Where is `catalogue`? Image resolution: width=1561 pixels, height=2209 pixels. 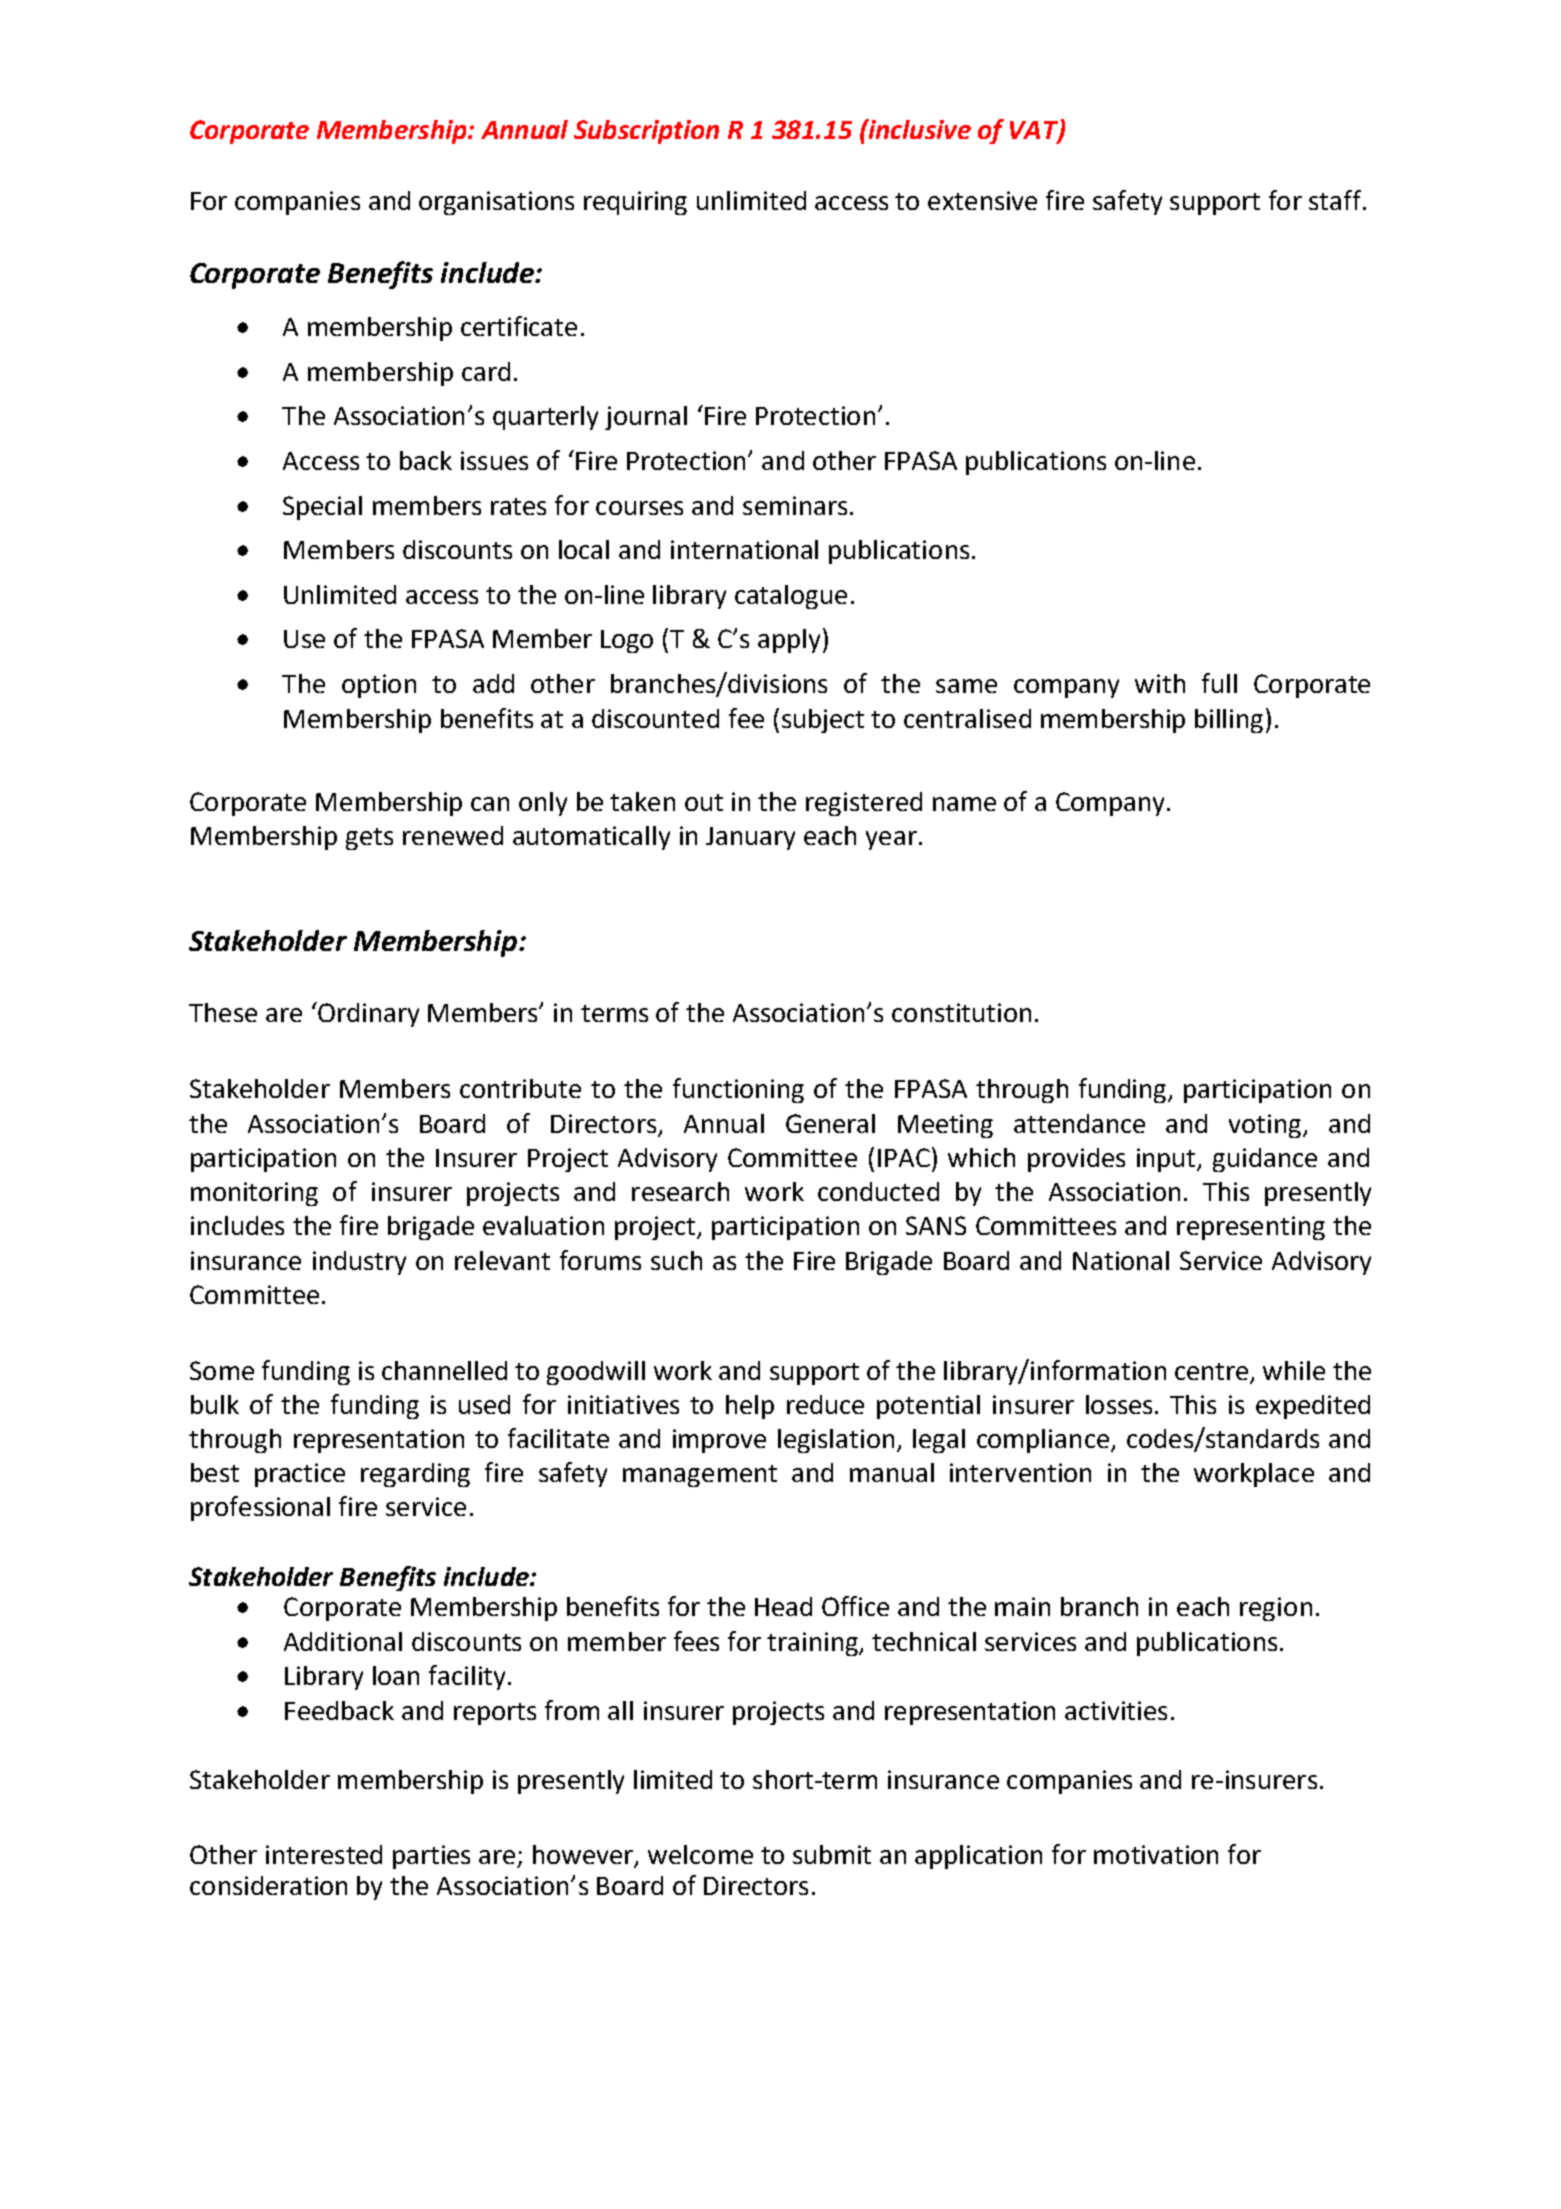 catalogue is located at coordinates (791, 597).
